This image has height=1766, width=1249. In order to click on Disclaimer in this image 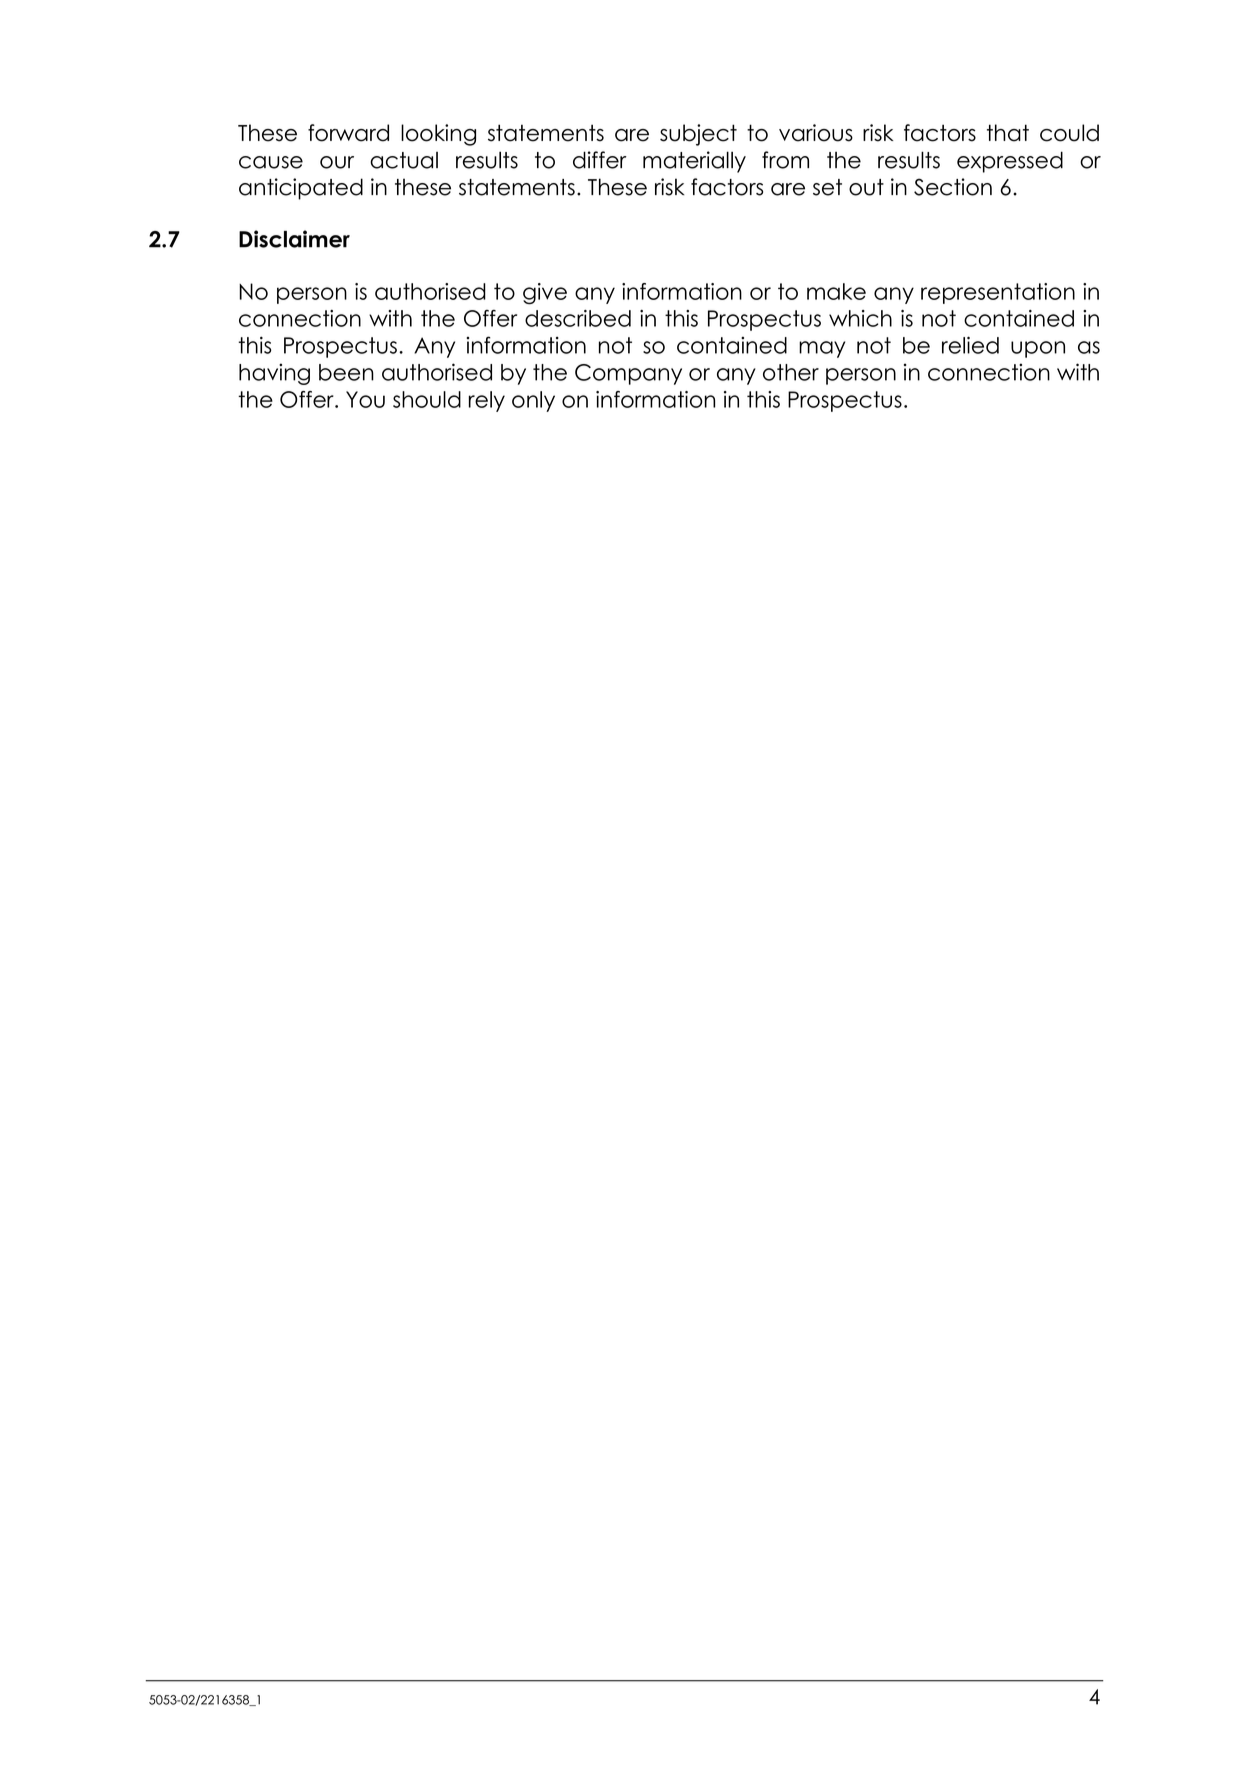, I will do `click(294, 239)`.
